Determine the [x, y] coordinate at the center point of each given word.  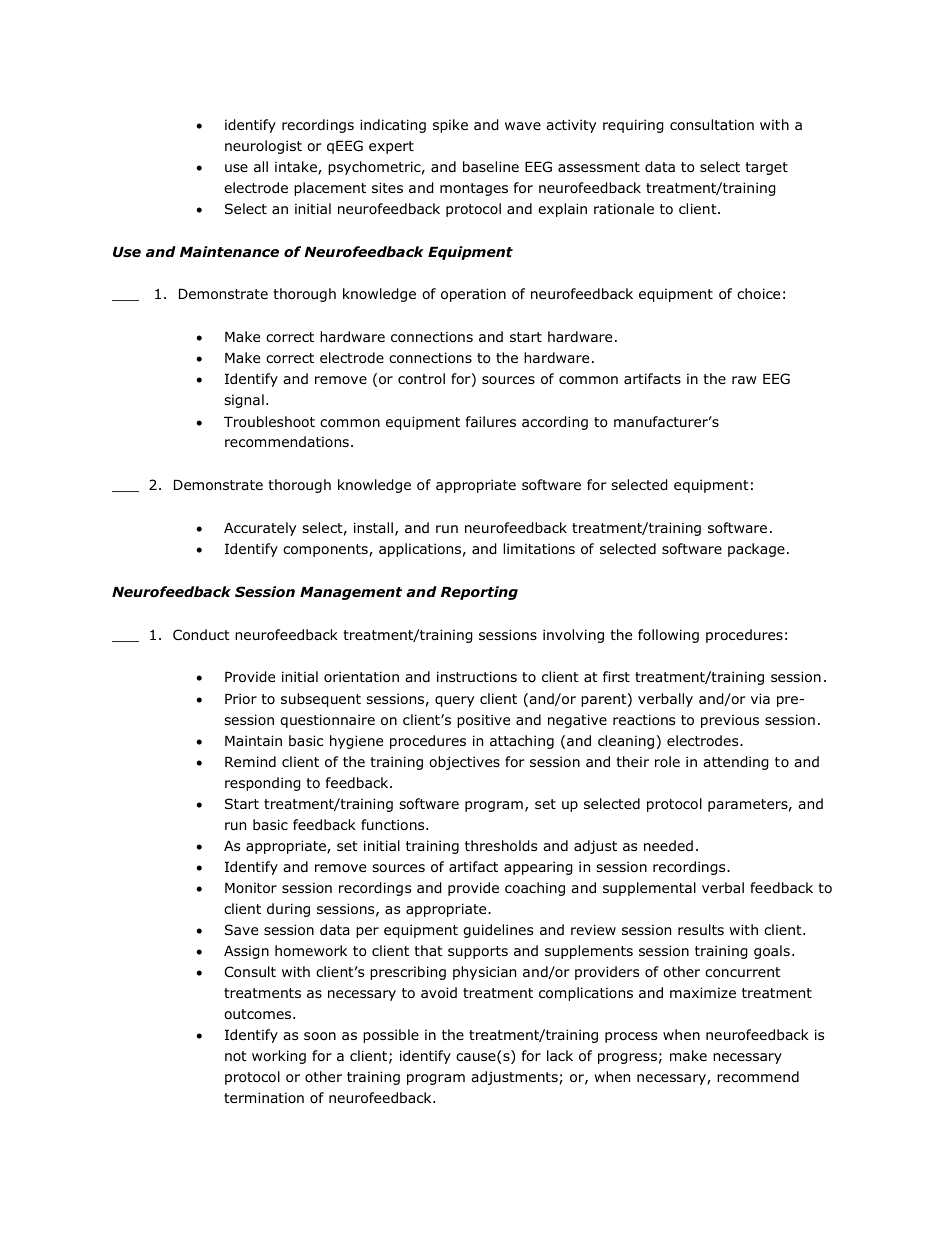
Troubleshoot [269, 422]
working [279, 1057]
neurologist [263, 147]
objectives [464, 763]
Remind [250, 761]
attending [736, 763]
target [766, 168]
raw [744, 380]
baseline [491, 166]
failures [491, 421]
